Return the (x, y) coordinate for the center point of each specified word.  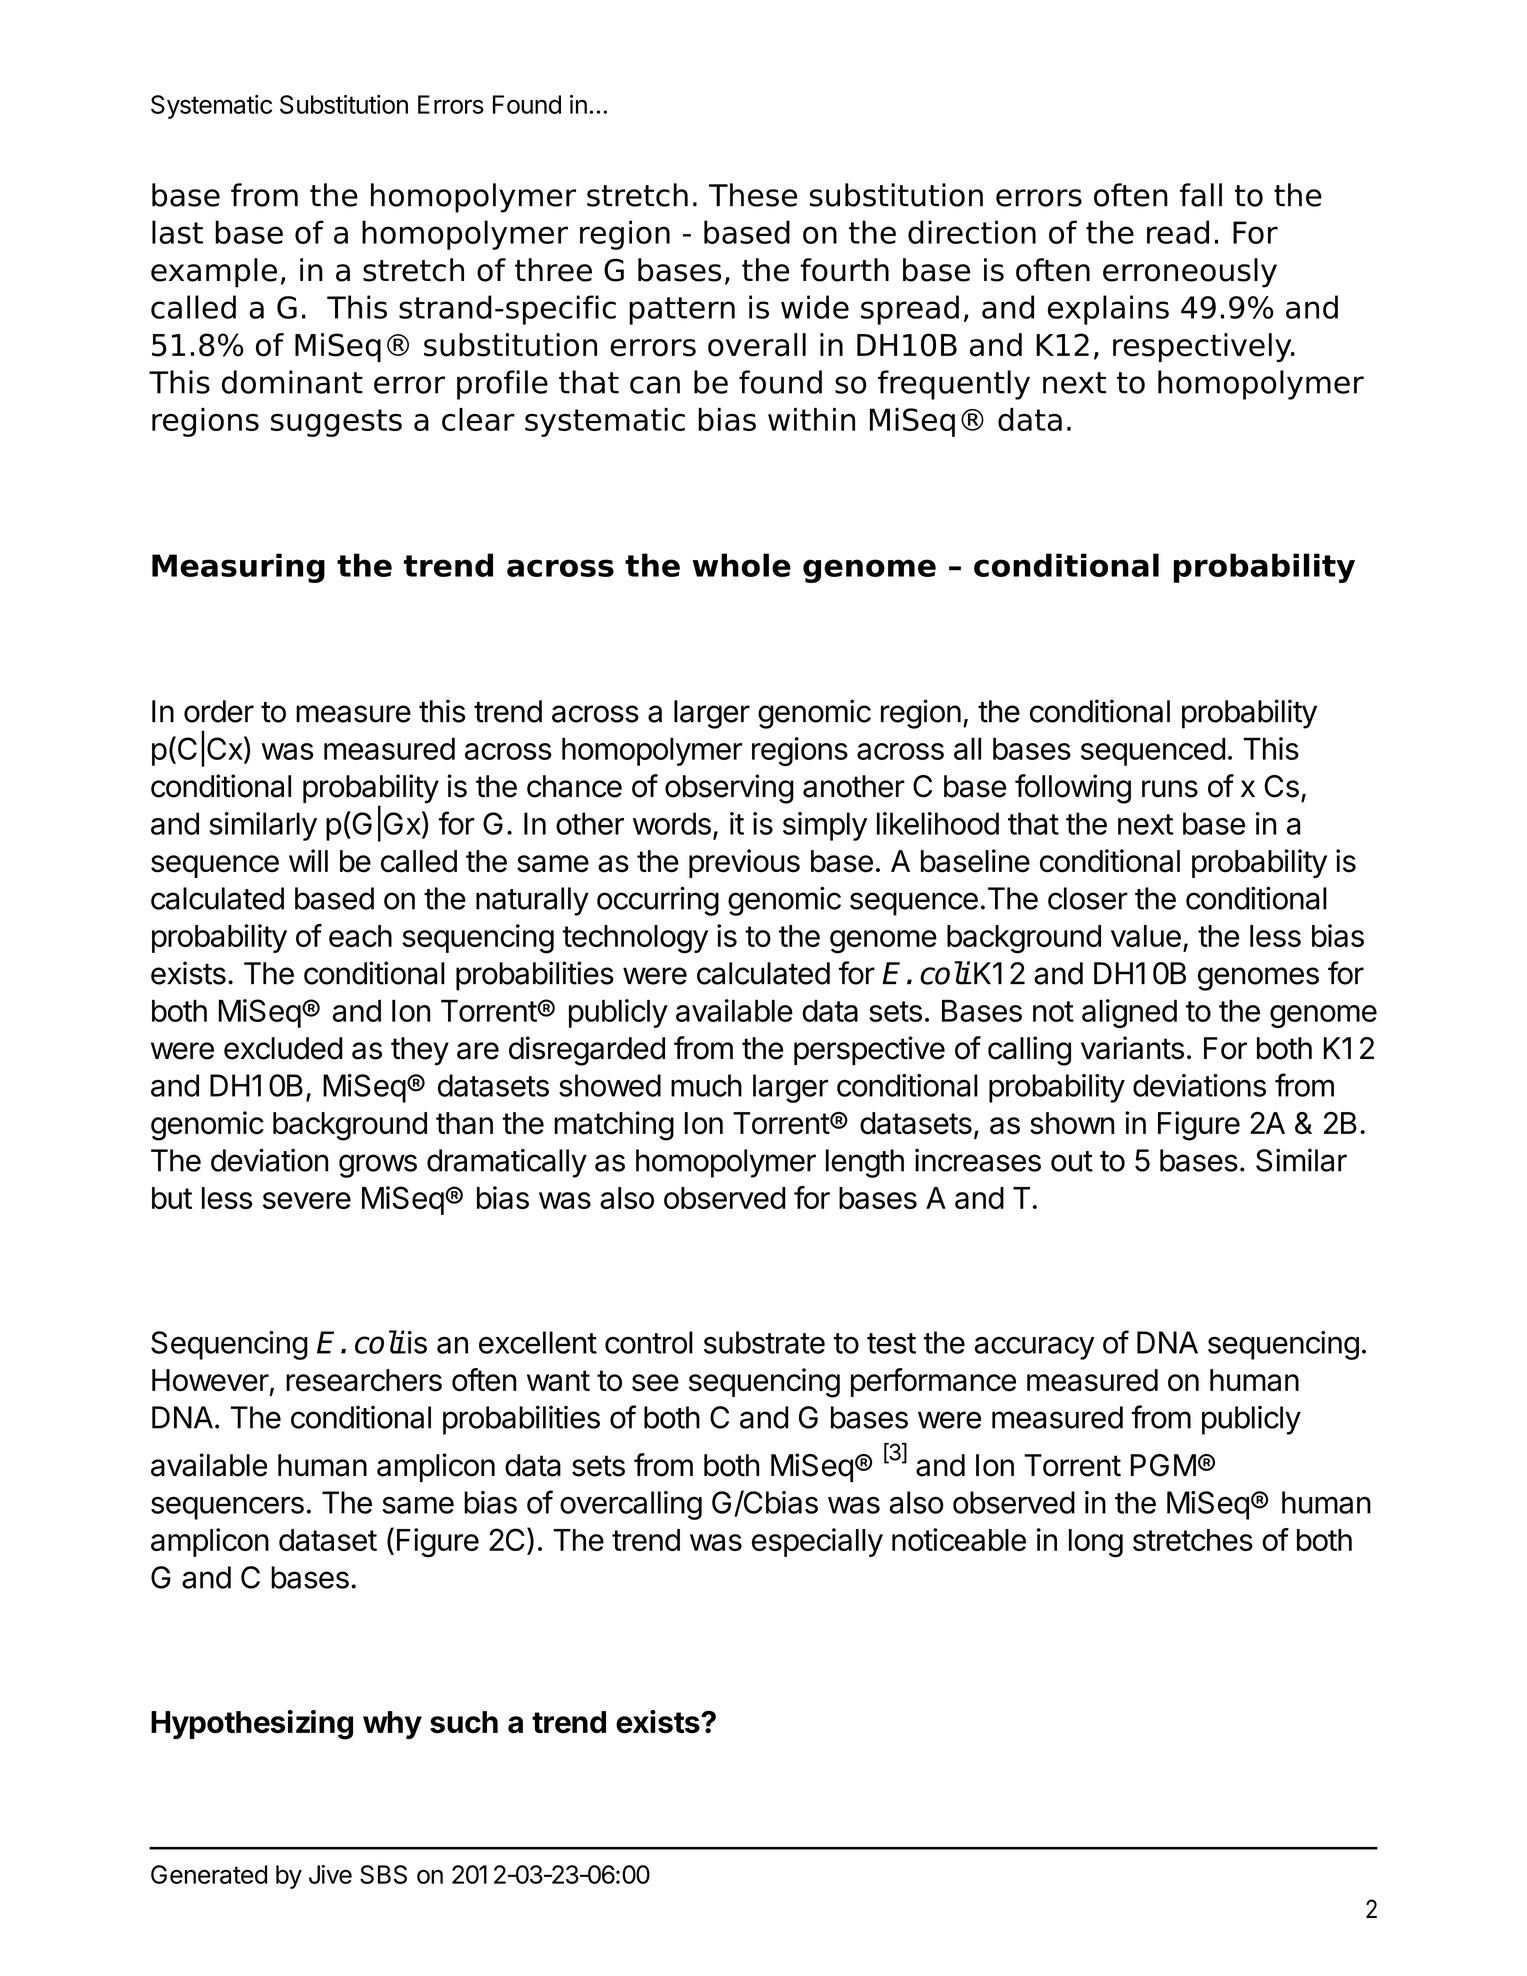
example (214, 273)
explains (1108, 310)
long (1096, 1543)
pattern (682, 311)
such (464, 1722)
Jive (330, 1874)
